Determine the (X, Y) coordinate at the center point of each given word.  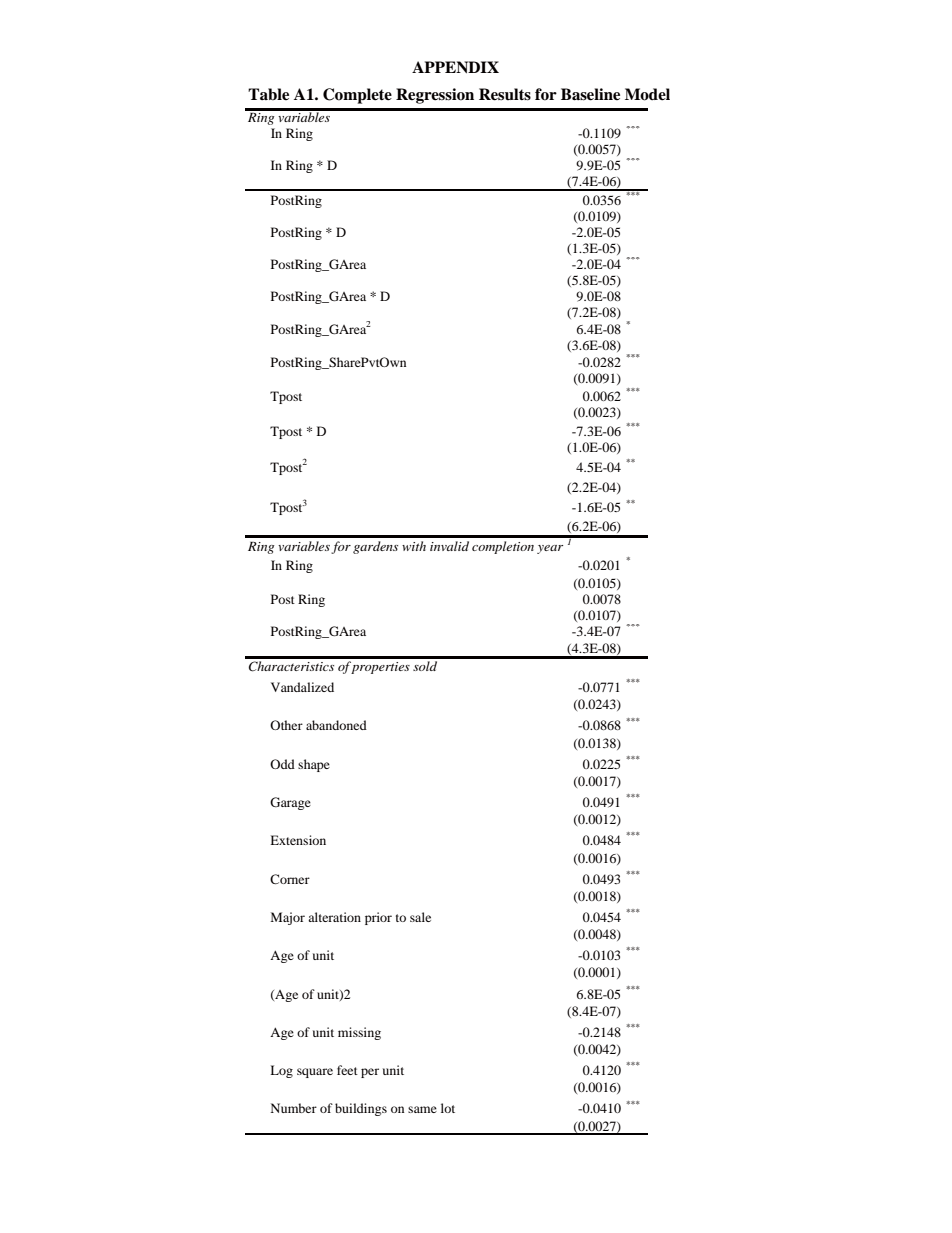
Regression (435, 96)
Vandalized (302, 687)
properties (380, 668)
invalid (449, 546)
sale (420, 917)
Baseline (590, 94)
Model (647, 94)
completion (503, 547)
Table (268, 94)
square (315, 1073)
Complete (357, 96)
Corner (290, 879)
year (550, 549)
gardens (375, 547)
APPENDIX (455, 67)
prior (378, 918)
